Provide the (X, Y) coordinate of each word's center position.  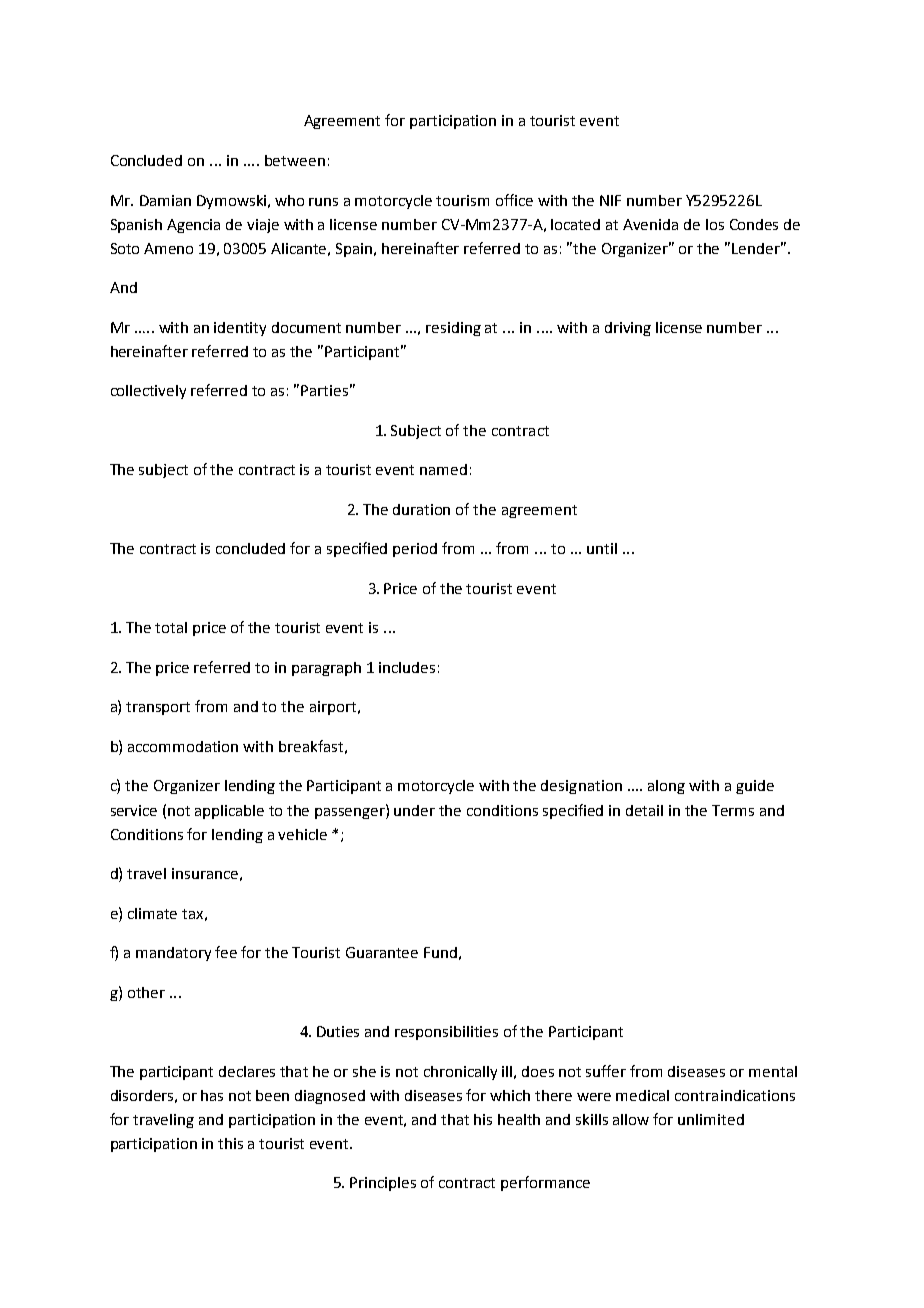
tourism (462, 200)
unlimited (711, 1119)
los (715, 224)
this (230, 1143)
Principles (383, 1184)
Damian (165, 200)
